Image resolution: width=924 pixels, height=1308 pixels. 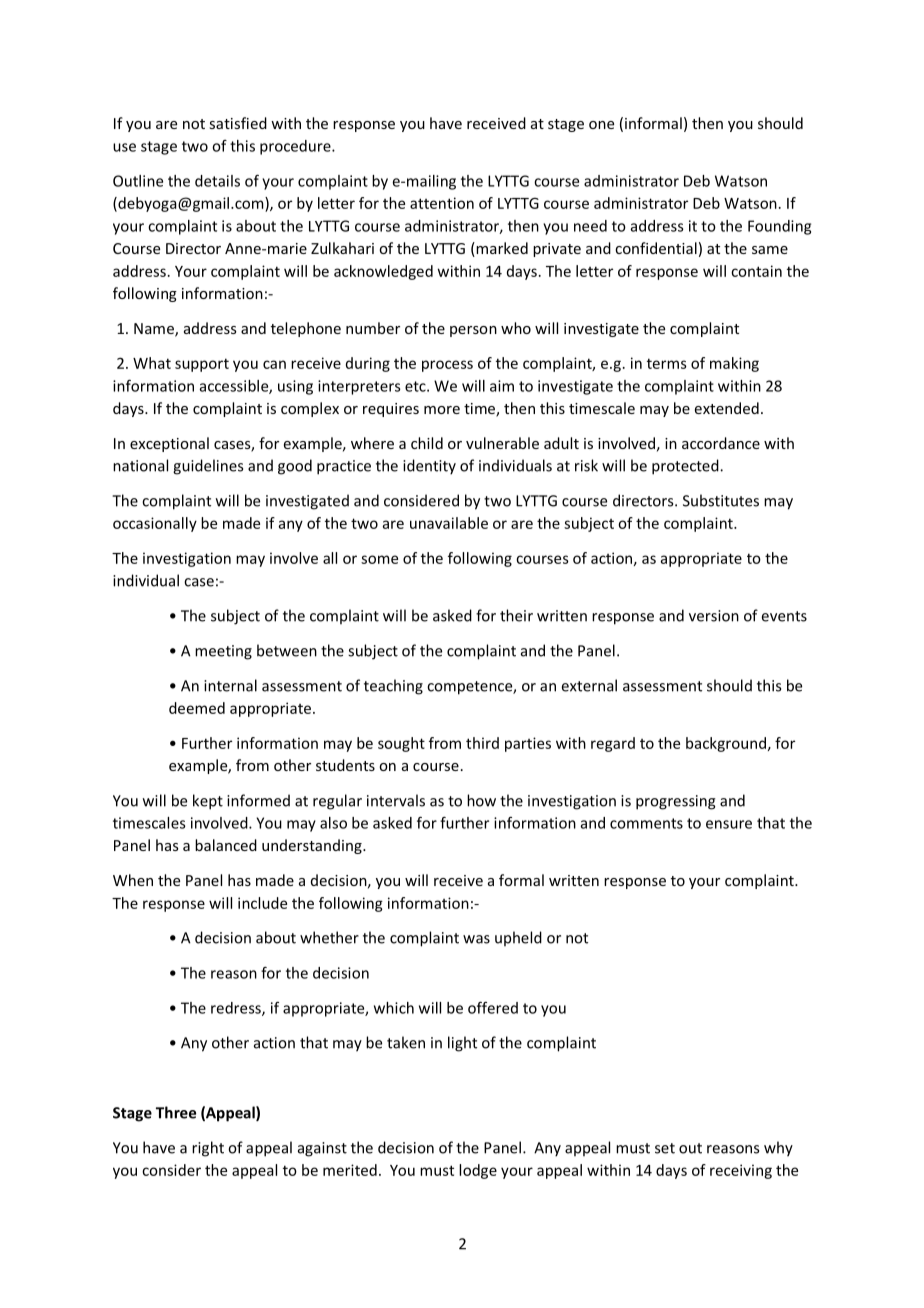 I want to click on was, so click(x=476, y=939).
